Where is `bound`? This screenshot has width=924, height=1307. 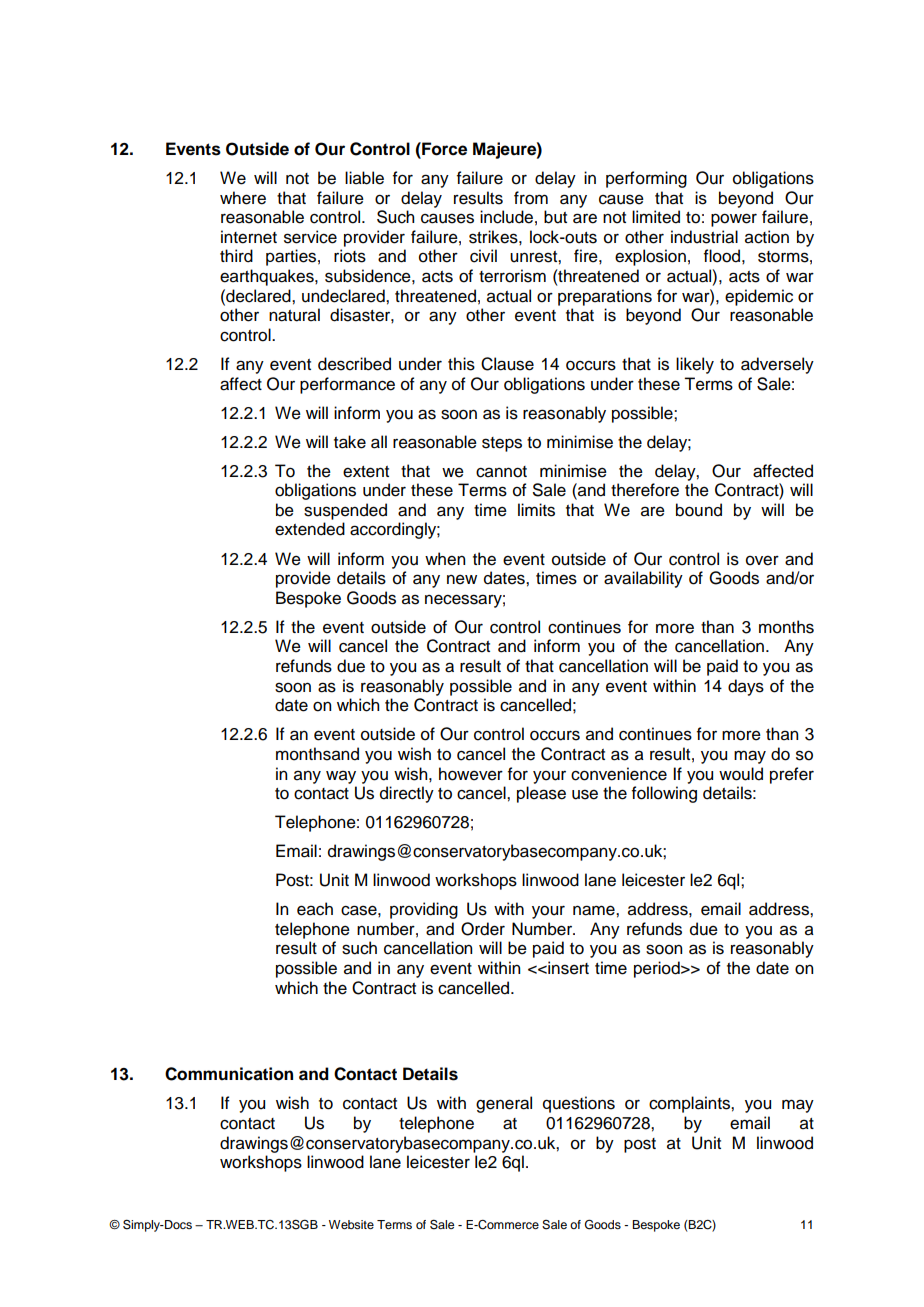
bound is located at coordinates (699, 510).
